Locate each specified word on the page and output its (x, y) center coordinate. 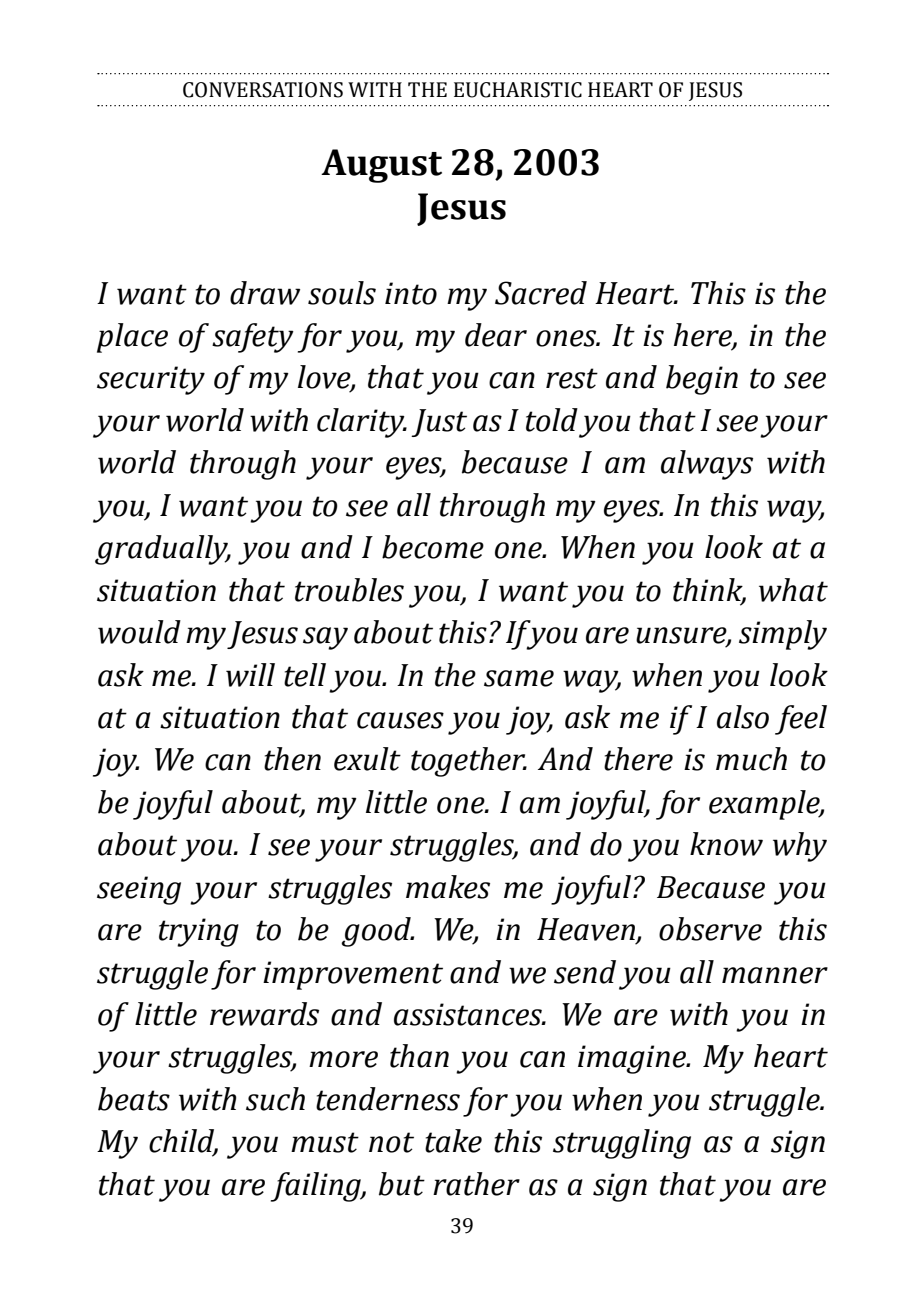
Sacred (541, 293)
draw (265, 293)
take (453, 1141)
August (381, 166)
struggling (622, 1144)
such (275, 1099)
